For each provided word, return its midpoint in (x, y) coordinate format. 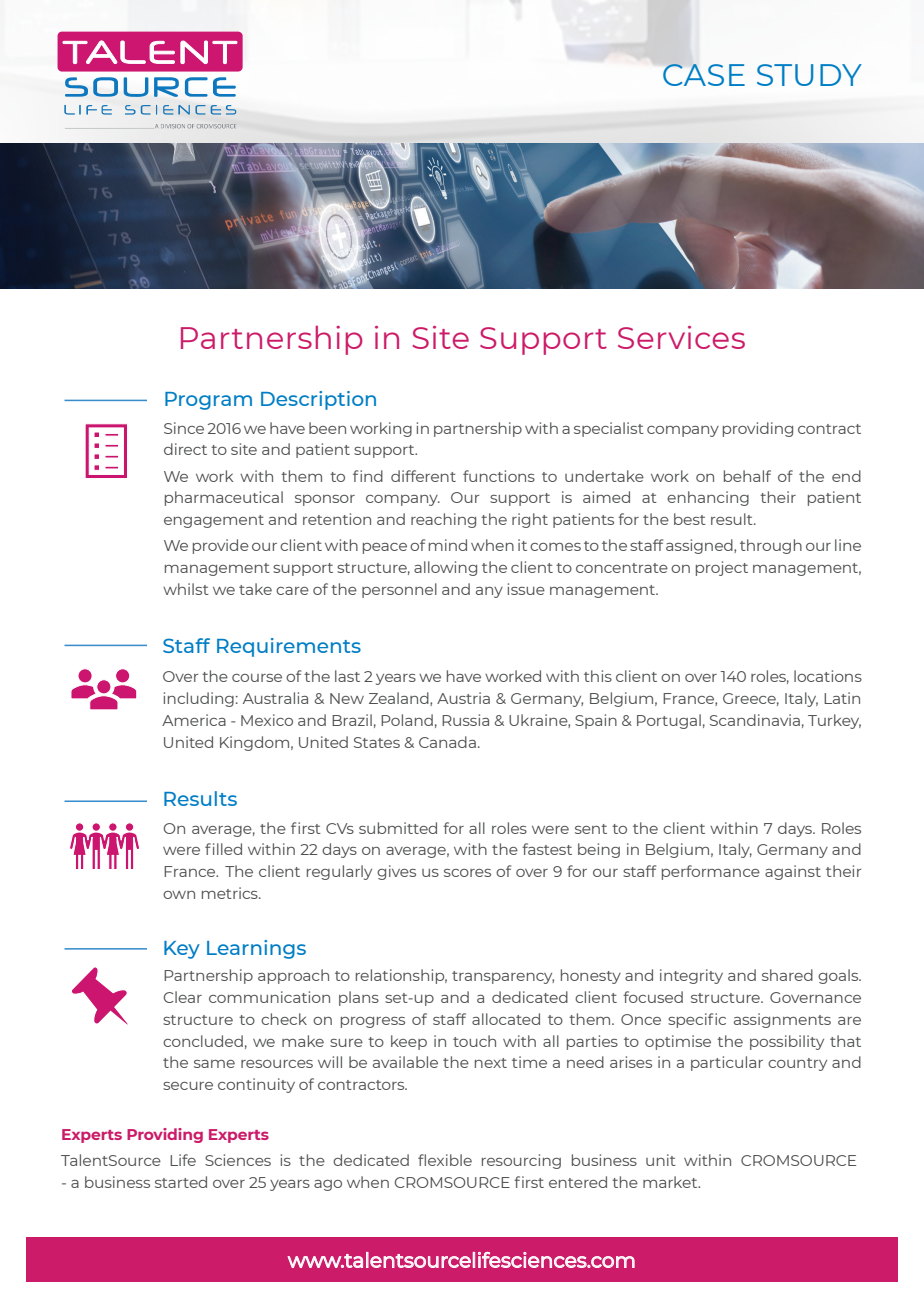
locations (828, 676)
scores (467, 873)
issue (526, 589)
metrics (231, 893)
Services (681, 337)
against (793, 872)
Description (318, 400)
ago (328, 1185)
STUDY (809, 75)
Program (208, 401)
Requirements (289, 647)
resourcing (521, 1161)
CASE (704, 75)
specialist (609, 429)
